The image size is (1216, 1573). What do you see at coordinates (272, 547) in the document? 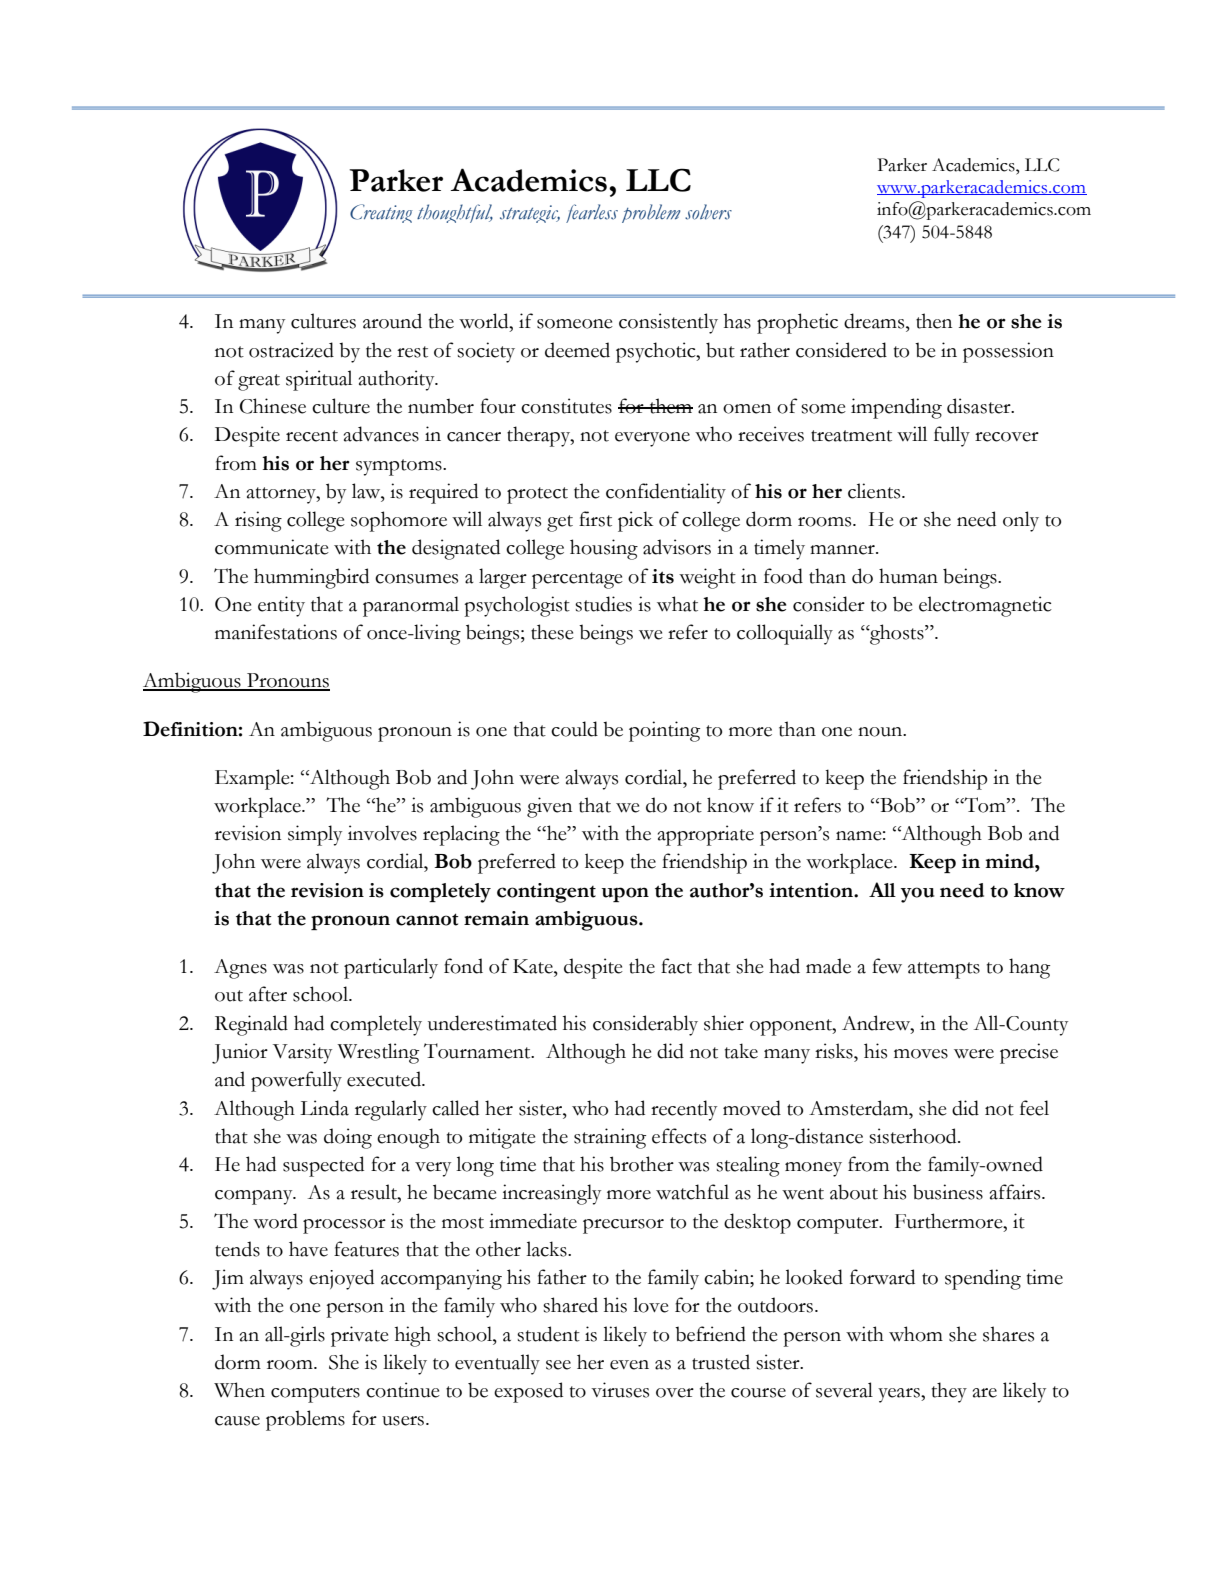
I see `communicate` at bounding box center [272, 547].
